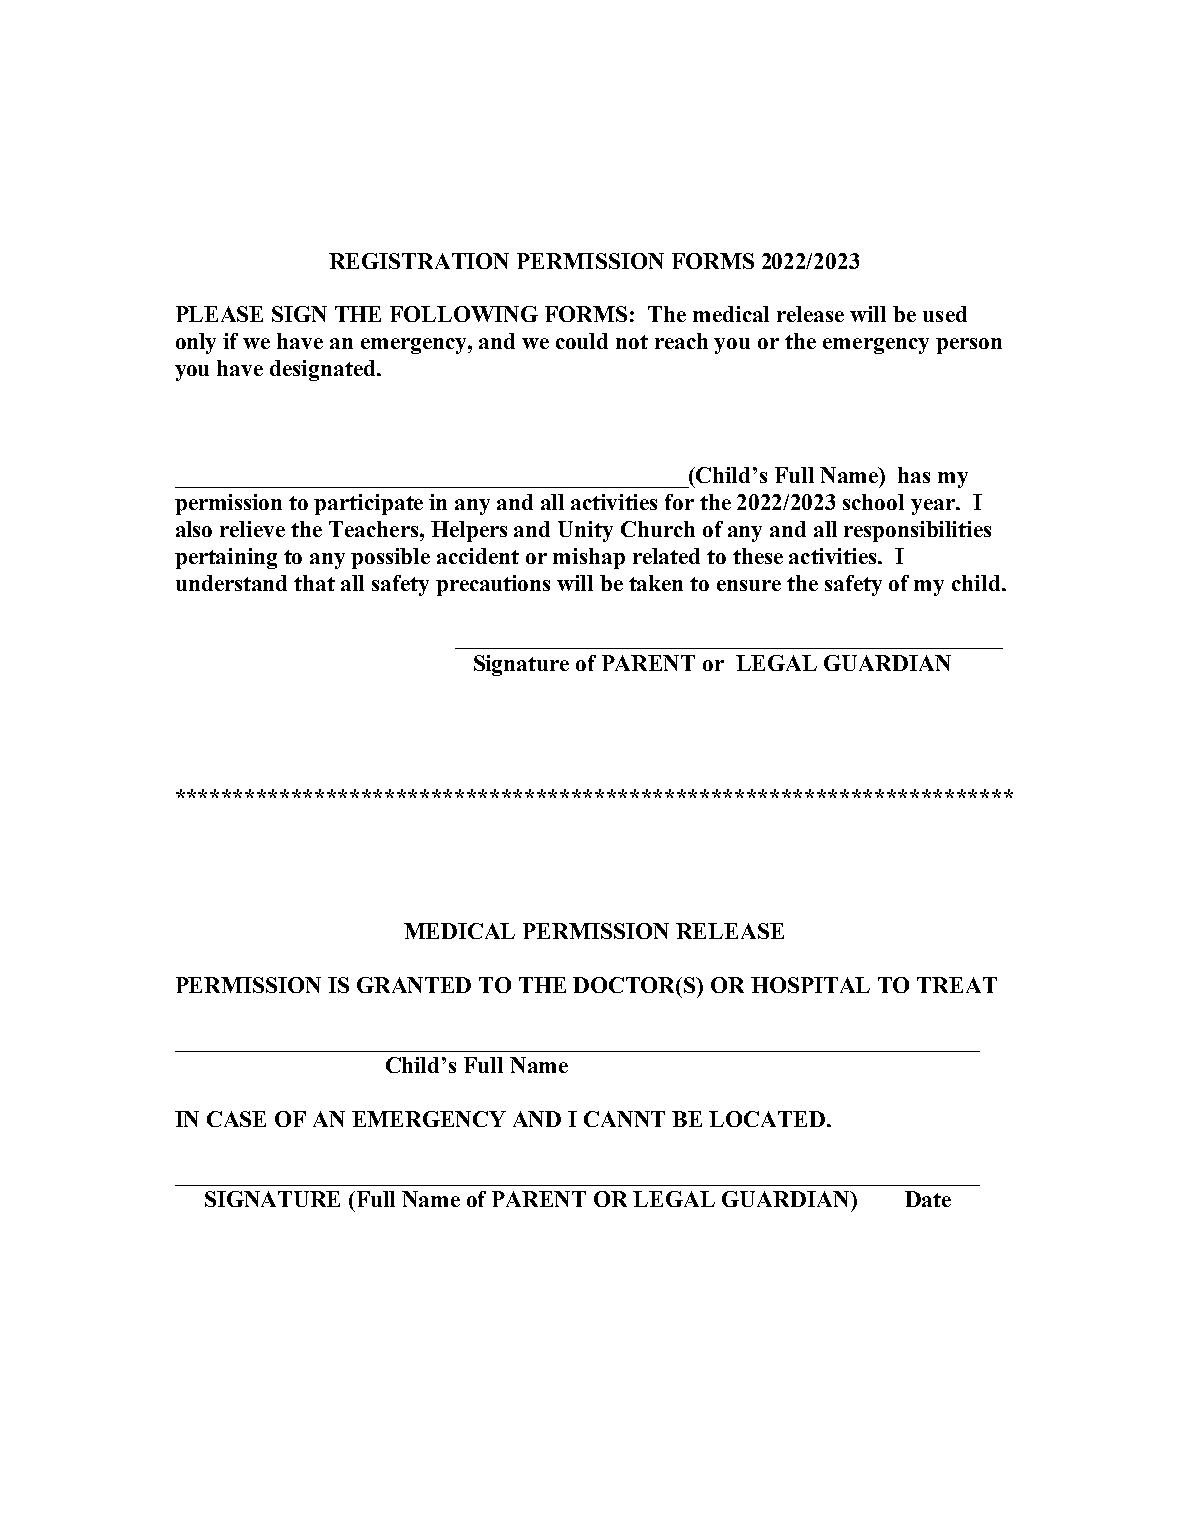 Image resolution: width=1190 pixels, height=1539 pixels. Describe the element at coordinates (585, 531) in the image. I see `Unity` at that location.
